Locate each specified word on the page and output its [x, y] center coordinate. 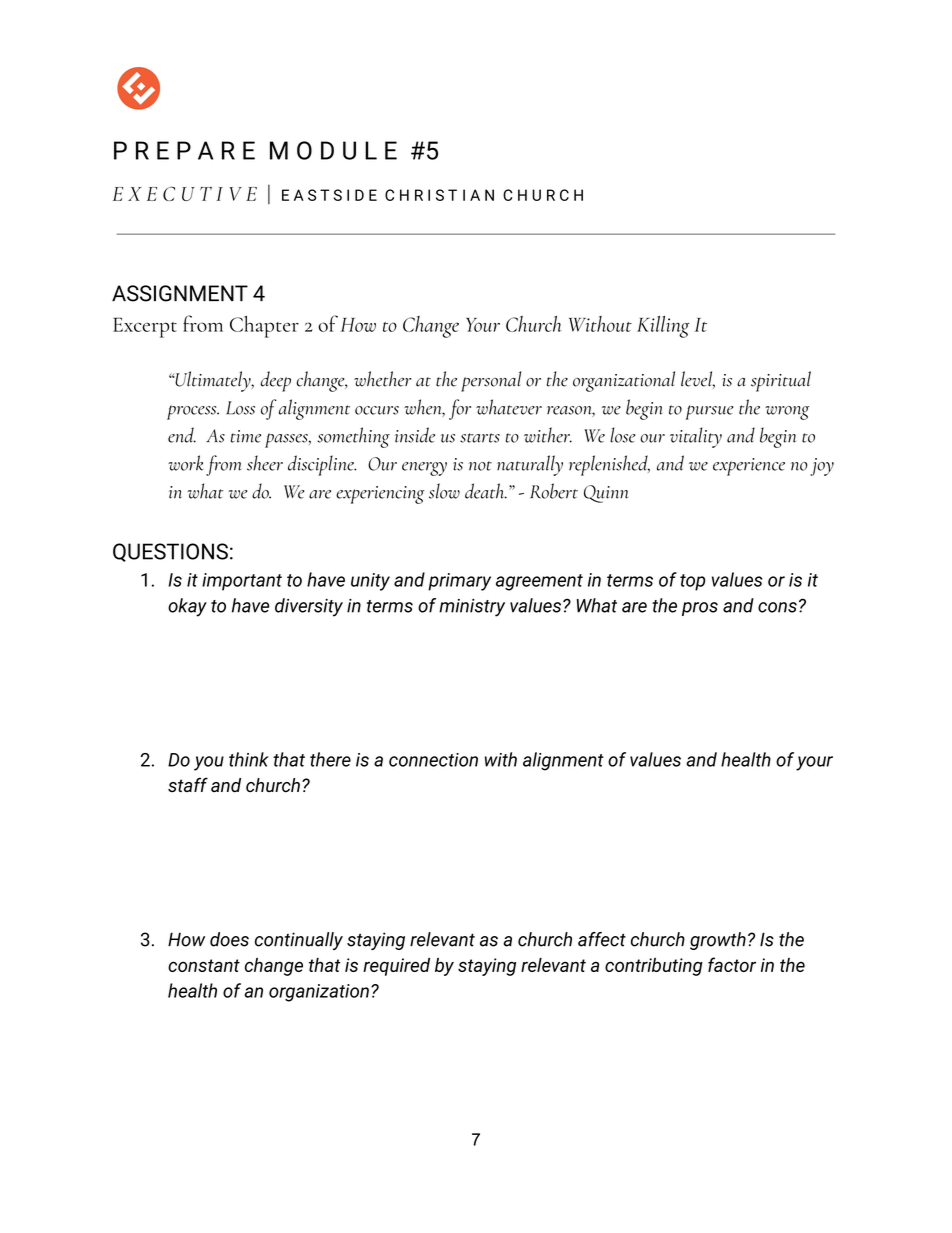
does [229, 939]
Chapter [264, 327]
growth [718, 941]
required [396, 967]
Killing [663, 327]
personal [491, 381]
